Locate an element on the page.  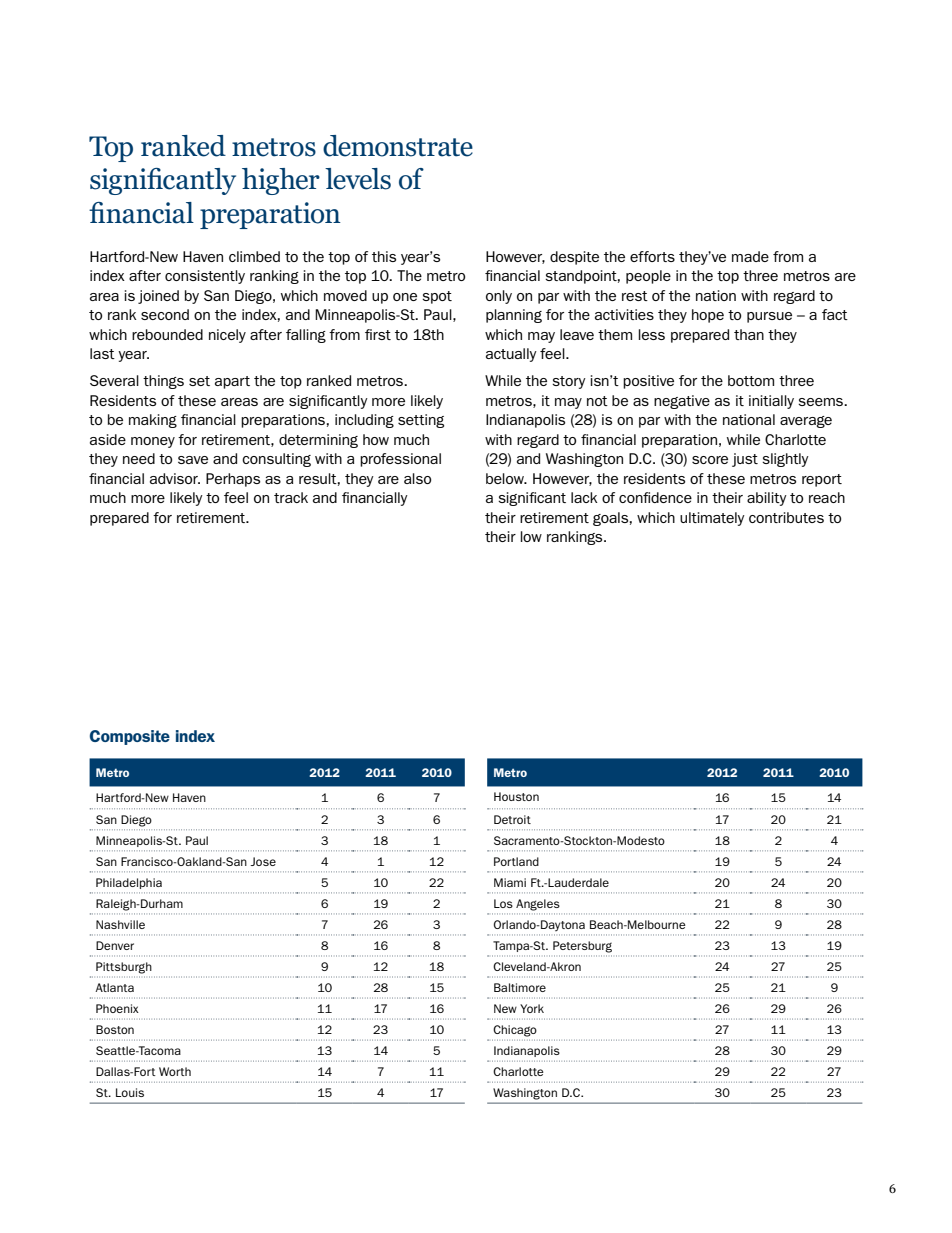
demonstrate is located at coordinates (398, 146).
